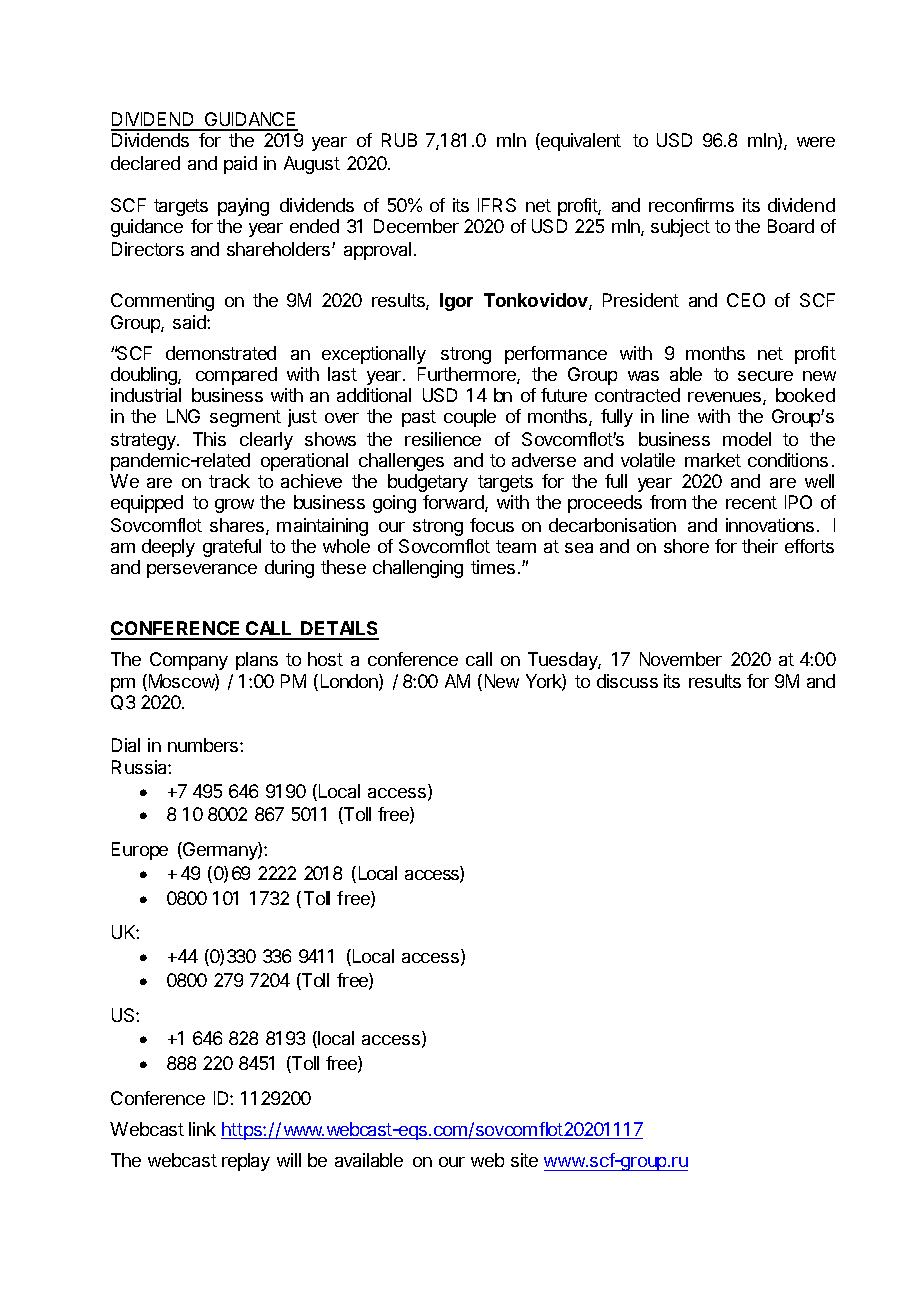 The width and height of the image is (924, 1308). What do you see at coordinates (524, 1160) in the image?
I see `site` at bounding box center [524, 1160].
